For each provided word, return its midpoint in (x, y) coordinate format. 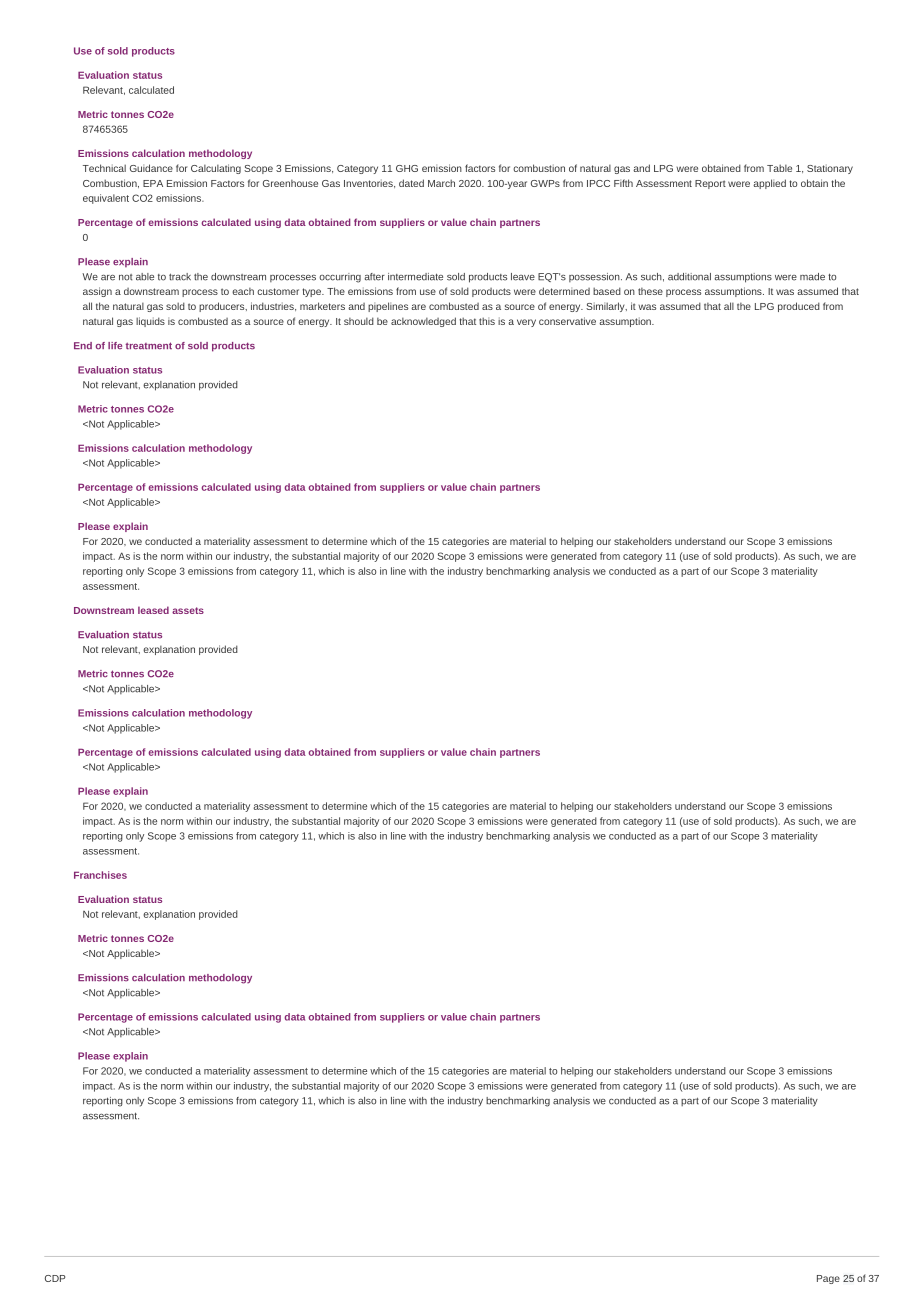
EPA (153, 183)
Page (828, 1279)
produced (799, 307)
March (441, 183)
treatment (149, 346)
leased (153, 610)
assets (188, 610)
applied (769, 184)
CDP (55, 1278)
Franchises (100, 875)
